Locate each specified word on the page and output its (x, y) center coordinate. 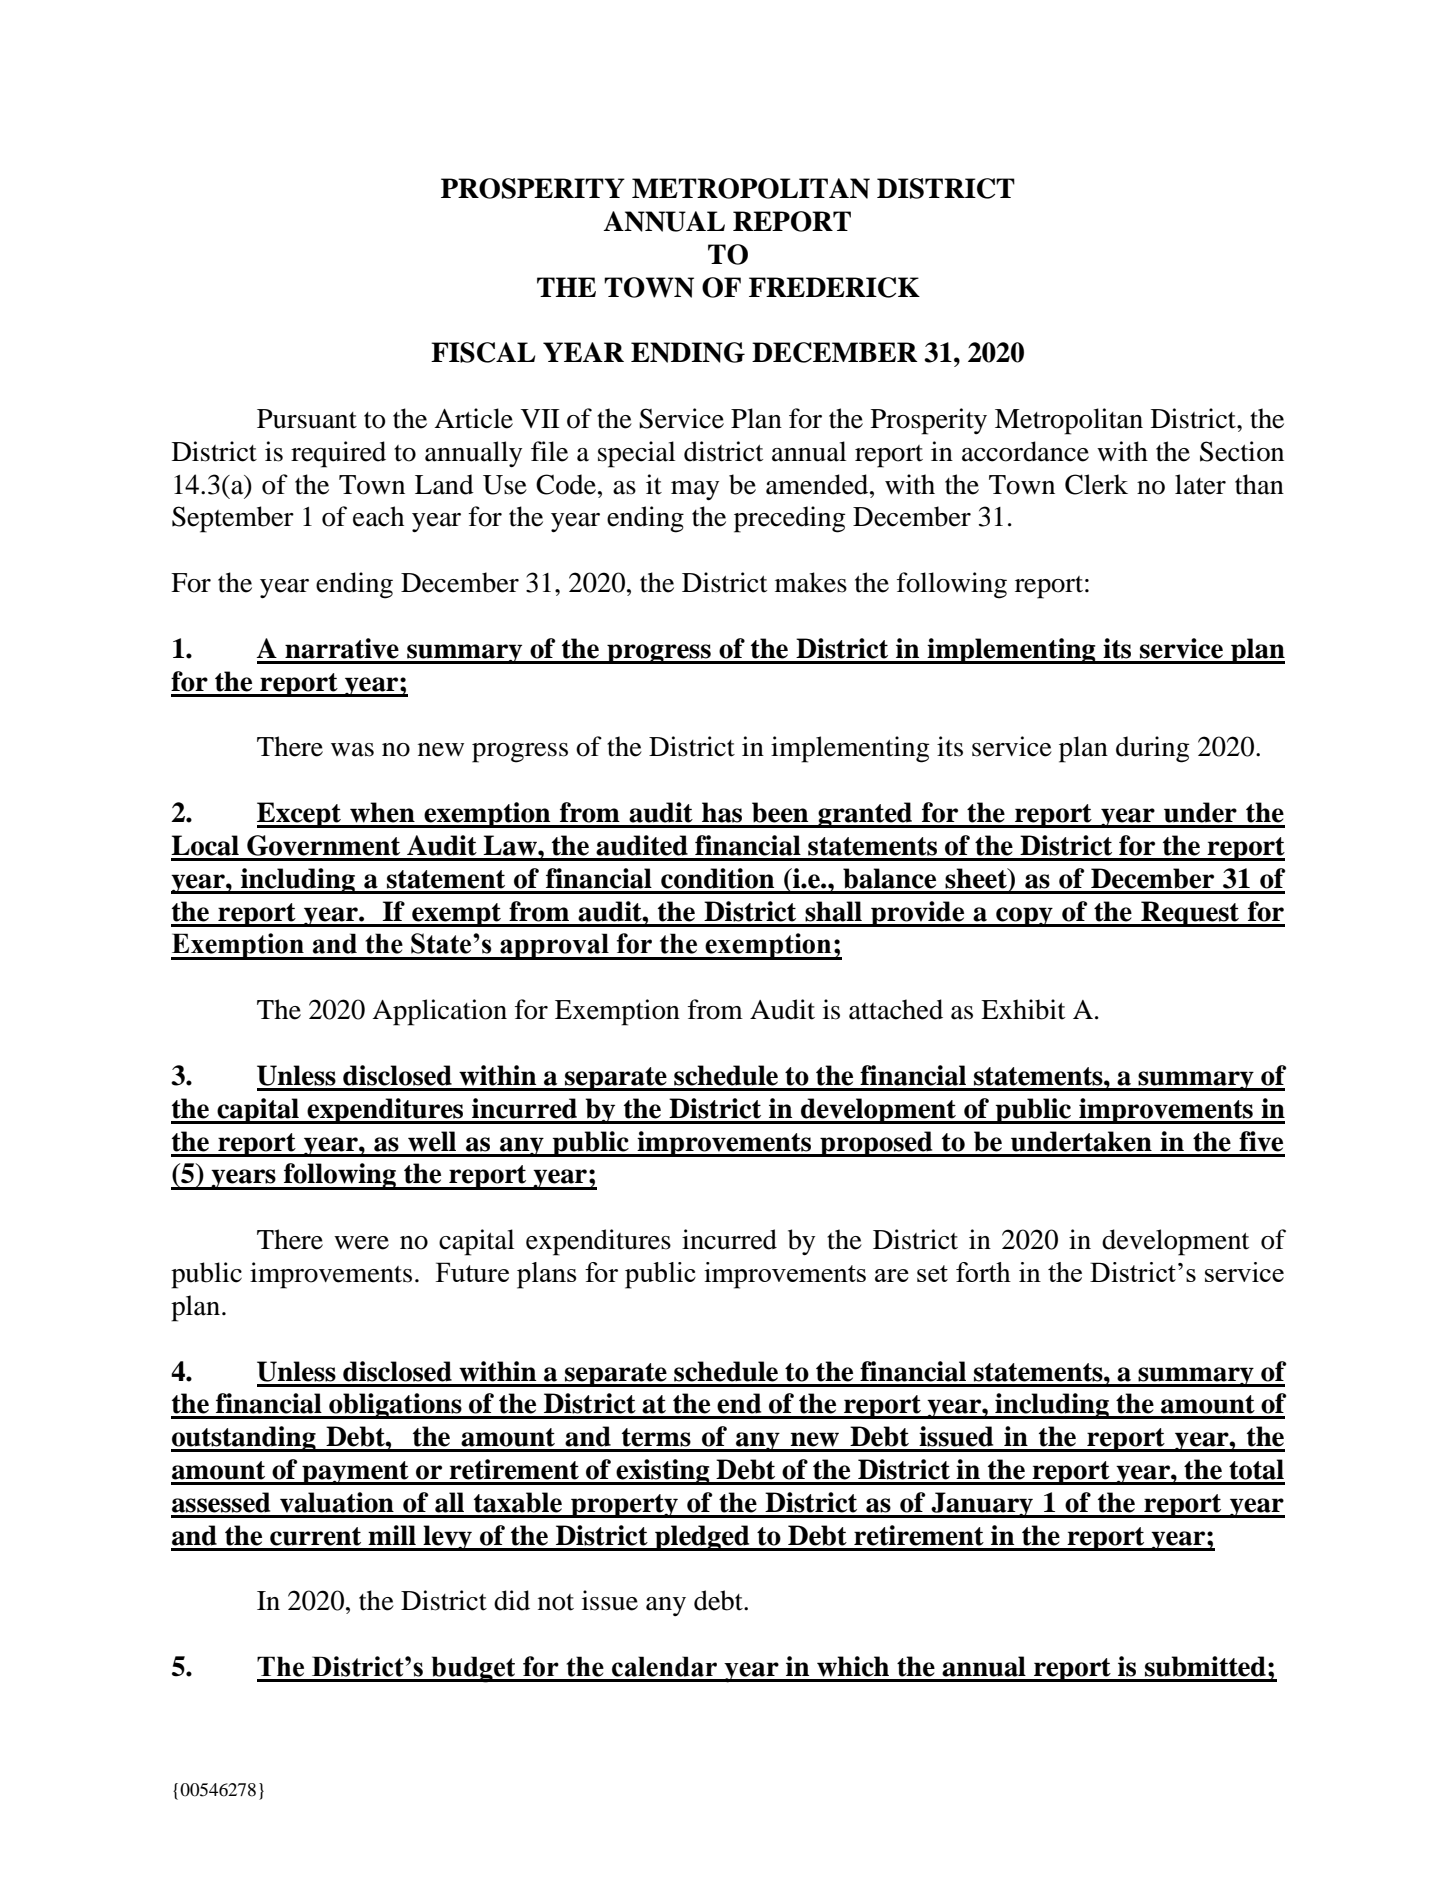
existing (663, 1472)
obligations (395, 1406)
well (432, 1141)
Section (1242, 451)
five (1261, 1141)
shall (833, 911)
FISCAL (483, 352)
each (378, 516)
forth (983, 1272)
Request (1190, 914)
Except (300, 815)
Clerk (1096, 484)
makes (811, 582)
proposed (876, 1144)
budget (473, 1669)
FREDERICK (834, 287)
